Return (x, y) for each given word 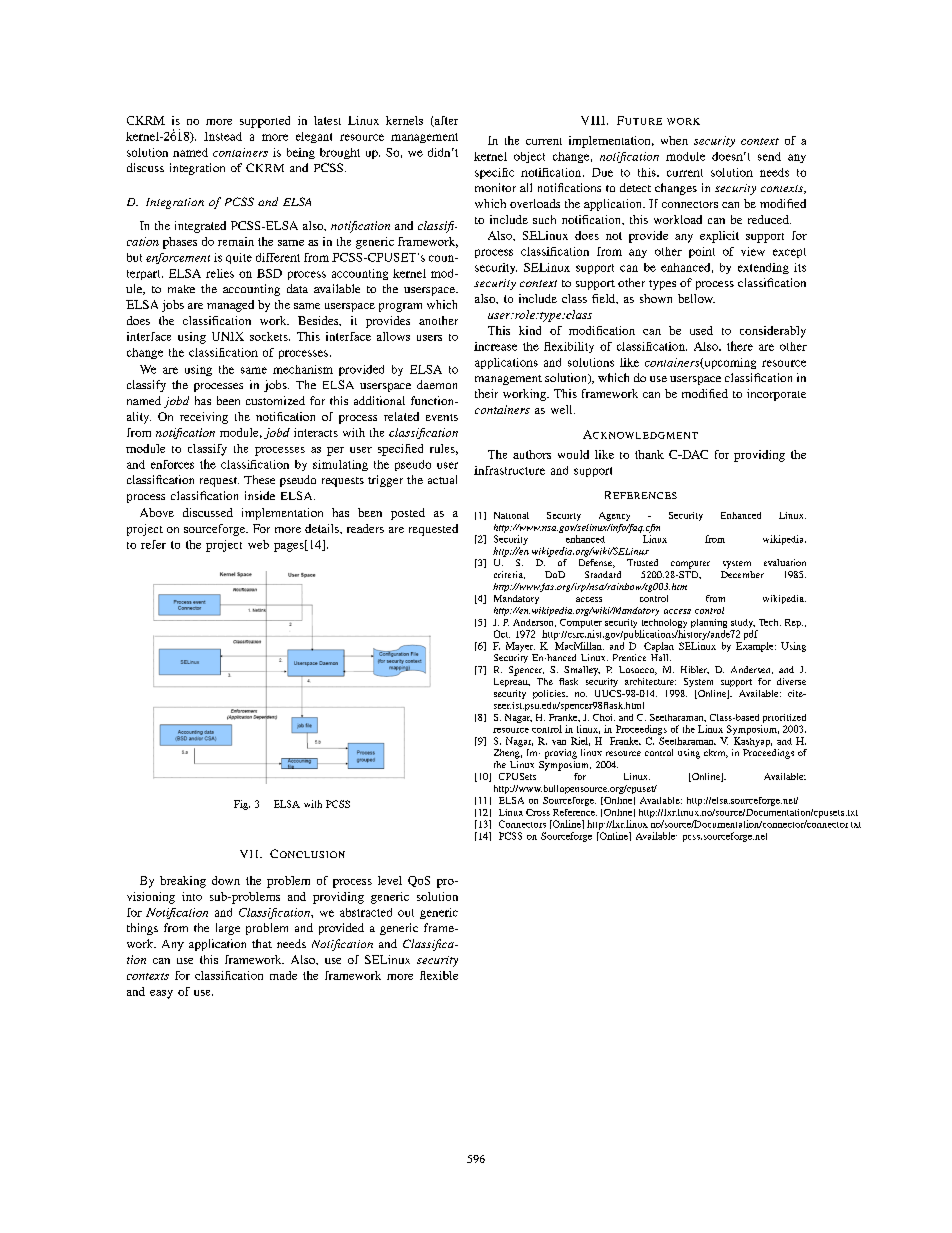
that (262, 943)
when (674, 140)
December (742, 574)
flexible (439, 975)
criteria (509, 575)
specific (494, 173)
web (258, 544)
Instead (223, 136)
